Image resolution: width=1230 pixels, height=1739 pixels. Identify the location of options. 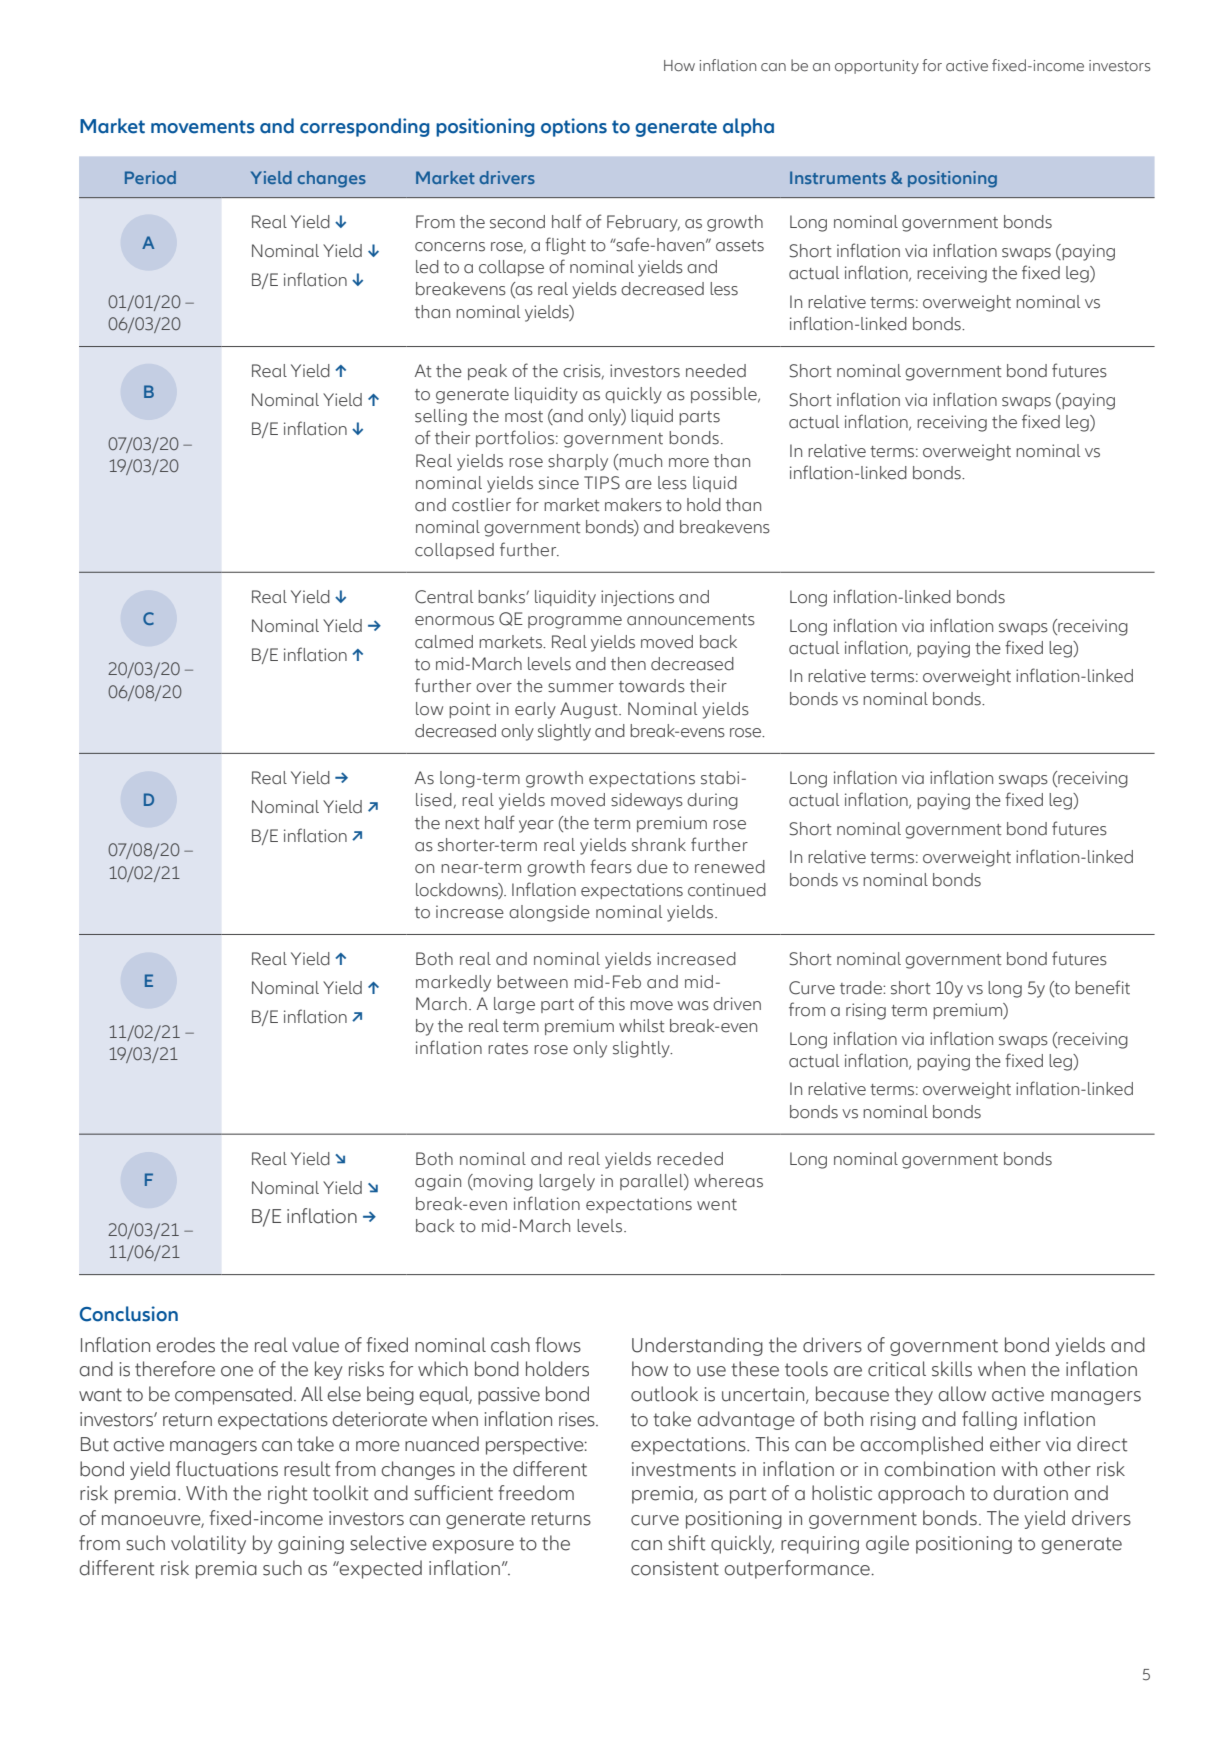
(574, 127).
